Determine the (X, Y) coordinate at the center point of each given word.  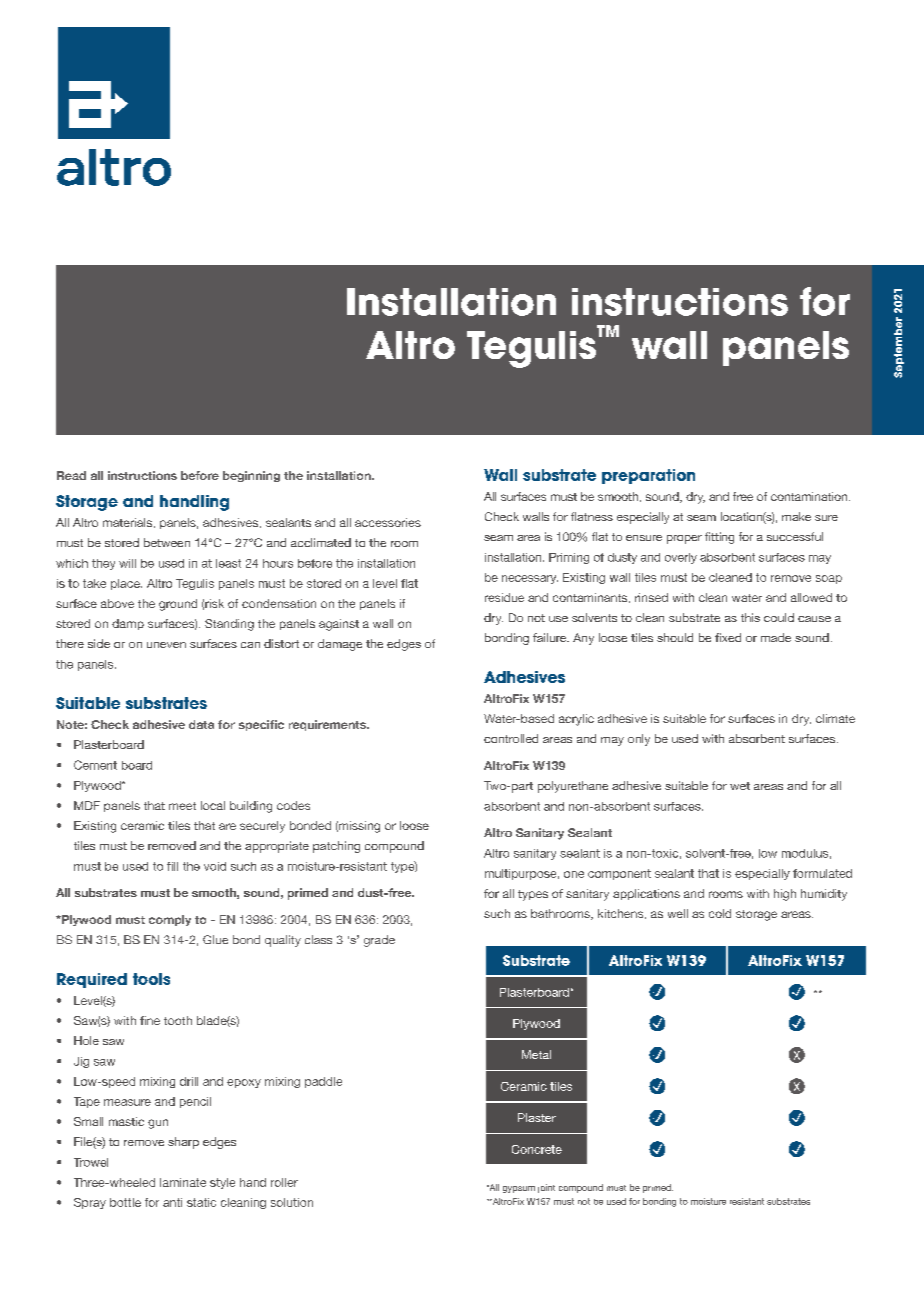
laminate (183, 1182)
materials (129, 523)
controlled (511, 738)
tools (151, 979)
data (201, 724)
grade (379, 941)
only (639, 740)
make (796, 516)
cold (720, 913)
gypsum (519, 1189)
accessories (388, 522)
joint (546, 1188)
